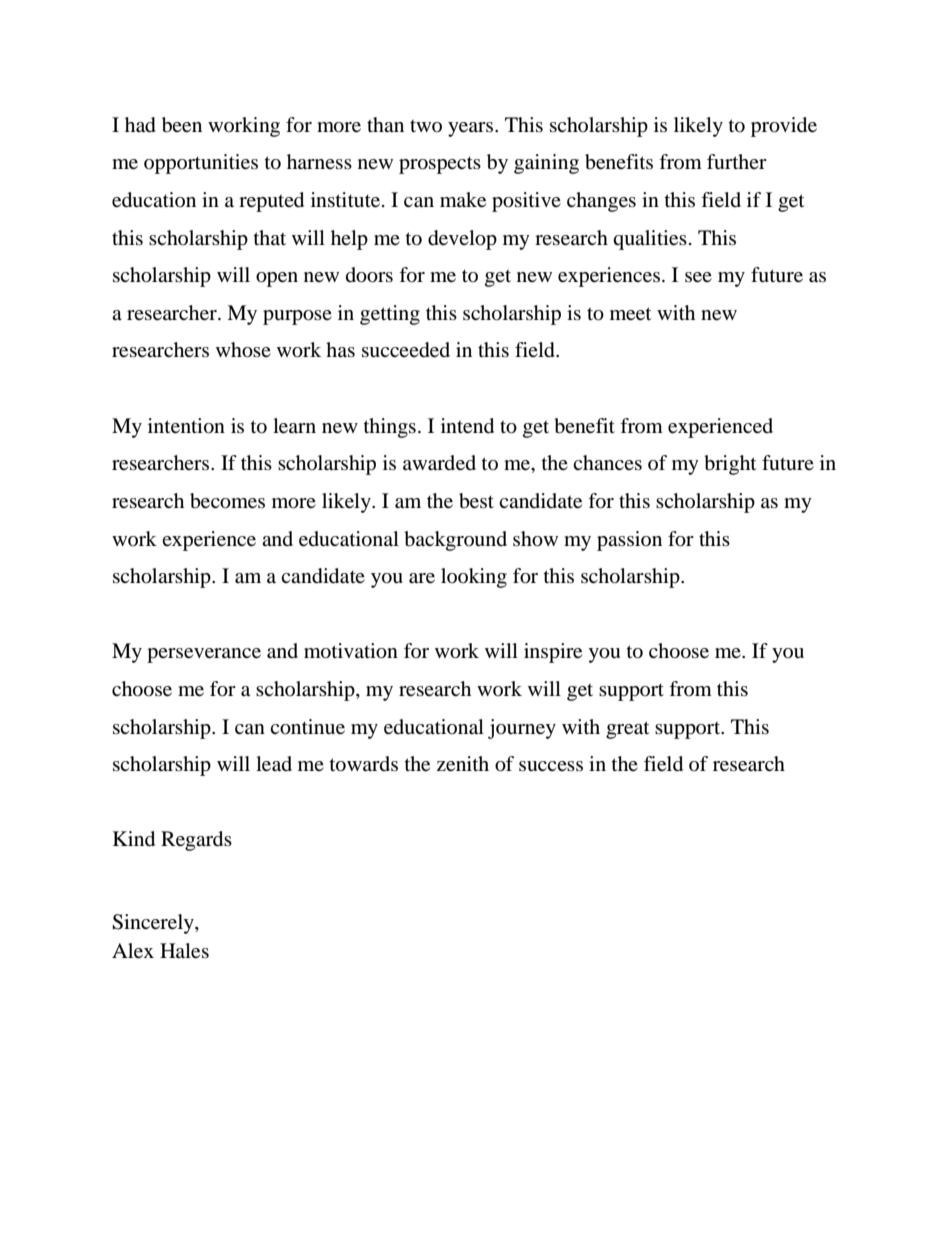  I want to click on intention, so click(186, 426).
